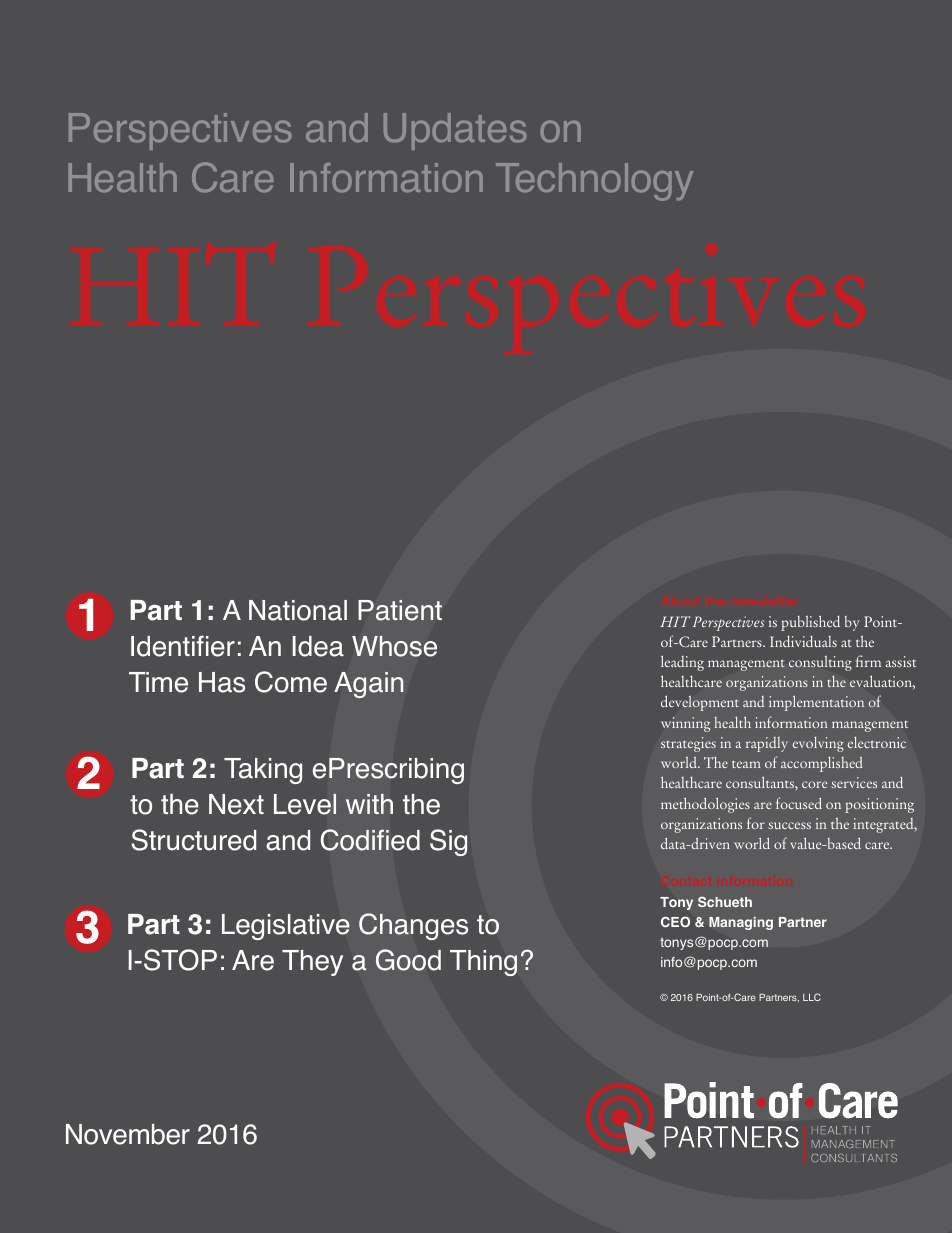 Image resolution: width=952 pixels, height=1233 pixels. Describe the element at coordinates (455, 131) in the screenshot. I see `Updates` at that location.
